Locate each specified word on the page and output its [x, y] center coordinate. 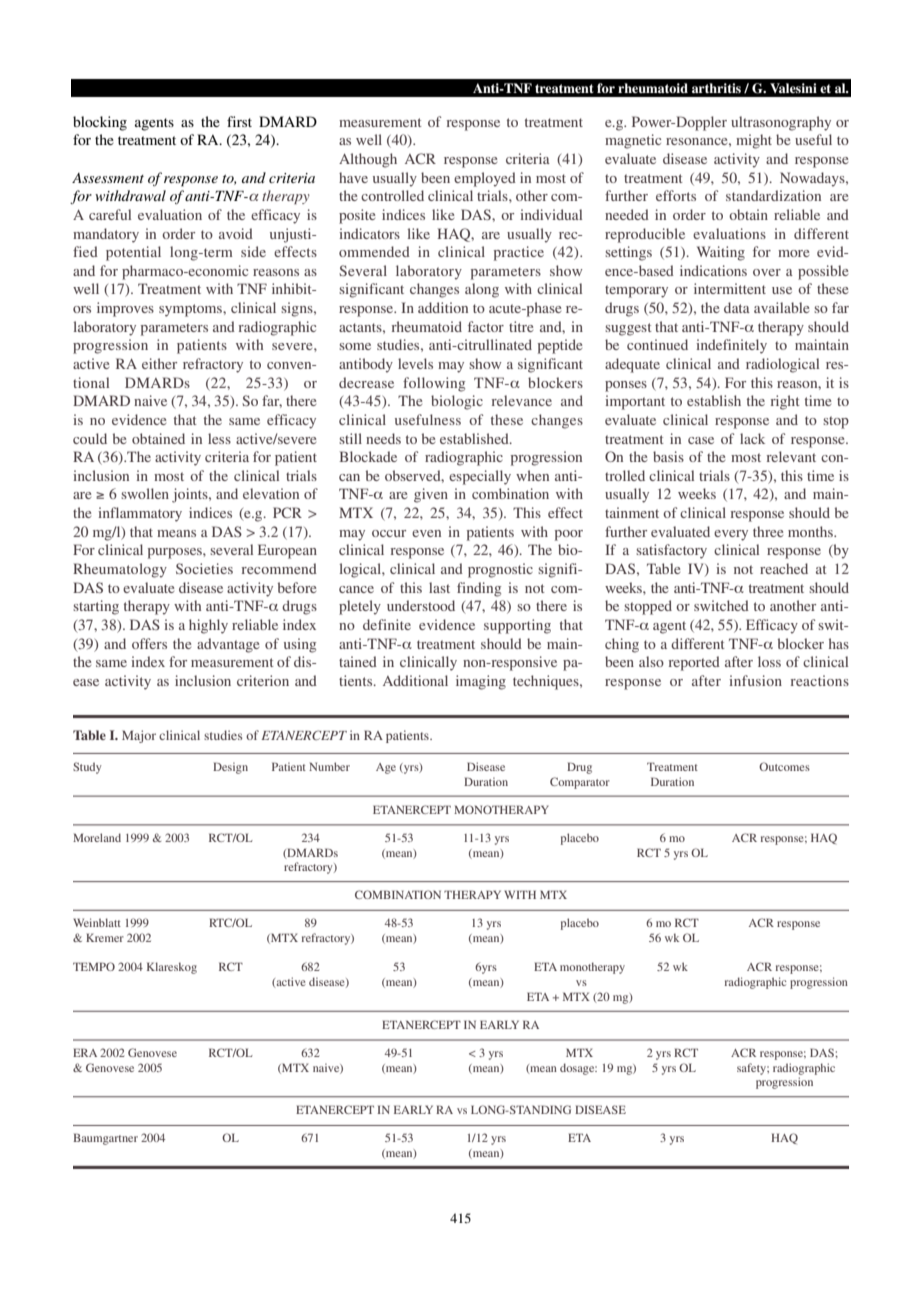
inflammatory [140, 514]
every [731, 535]
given [431, 495]
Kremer [105, 937]
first [239, 121]
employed [485, 179]
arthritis [716, 88]
